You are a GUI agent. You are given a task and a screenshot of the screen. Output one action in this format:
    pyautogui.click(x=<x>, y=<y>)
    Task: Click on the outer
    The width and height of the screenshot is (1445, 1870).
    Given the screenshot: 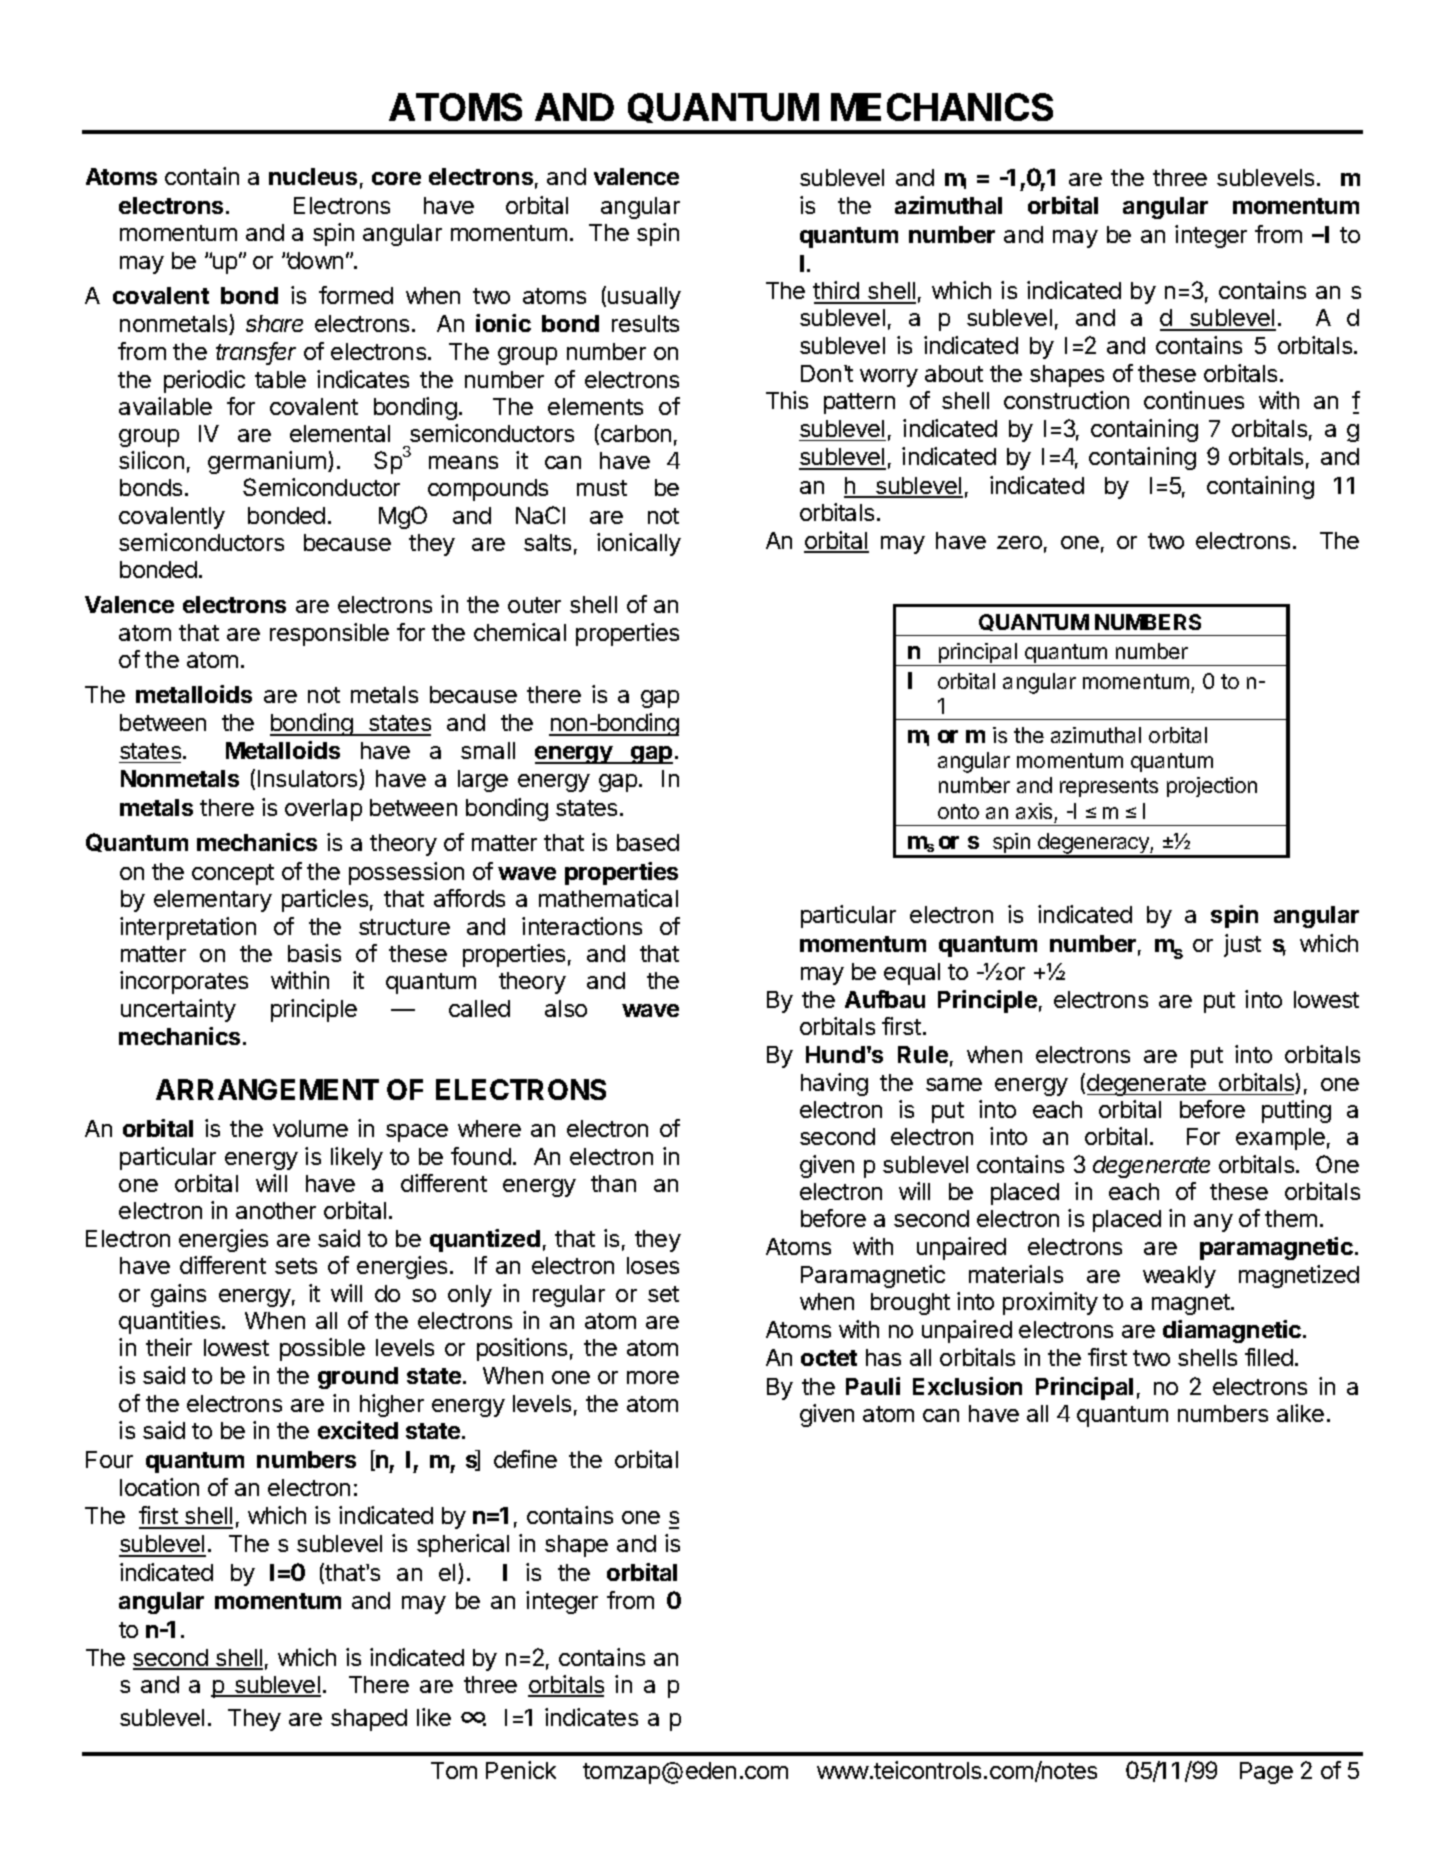 What is the action you would take?
    pyautogui.click(x=534, y=605)
